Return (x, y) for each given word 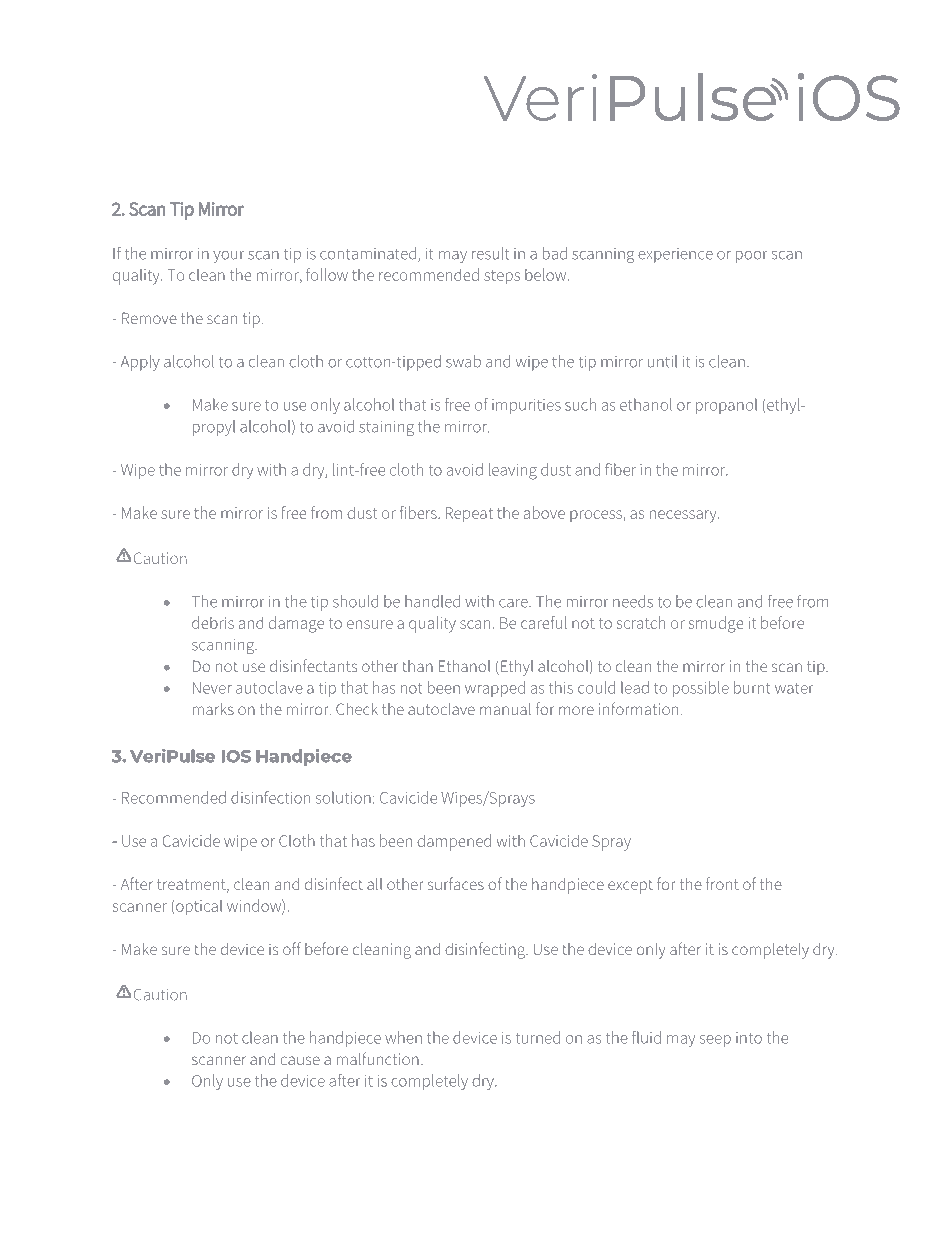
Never (212, 688)
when (403, 1037)
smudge (716, 624)
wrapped (495, 689)
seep (715, 1041)
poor (751, 257)
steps (502, 277)
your (228, 257)
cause (300, 1060)
